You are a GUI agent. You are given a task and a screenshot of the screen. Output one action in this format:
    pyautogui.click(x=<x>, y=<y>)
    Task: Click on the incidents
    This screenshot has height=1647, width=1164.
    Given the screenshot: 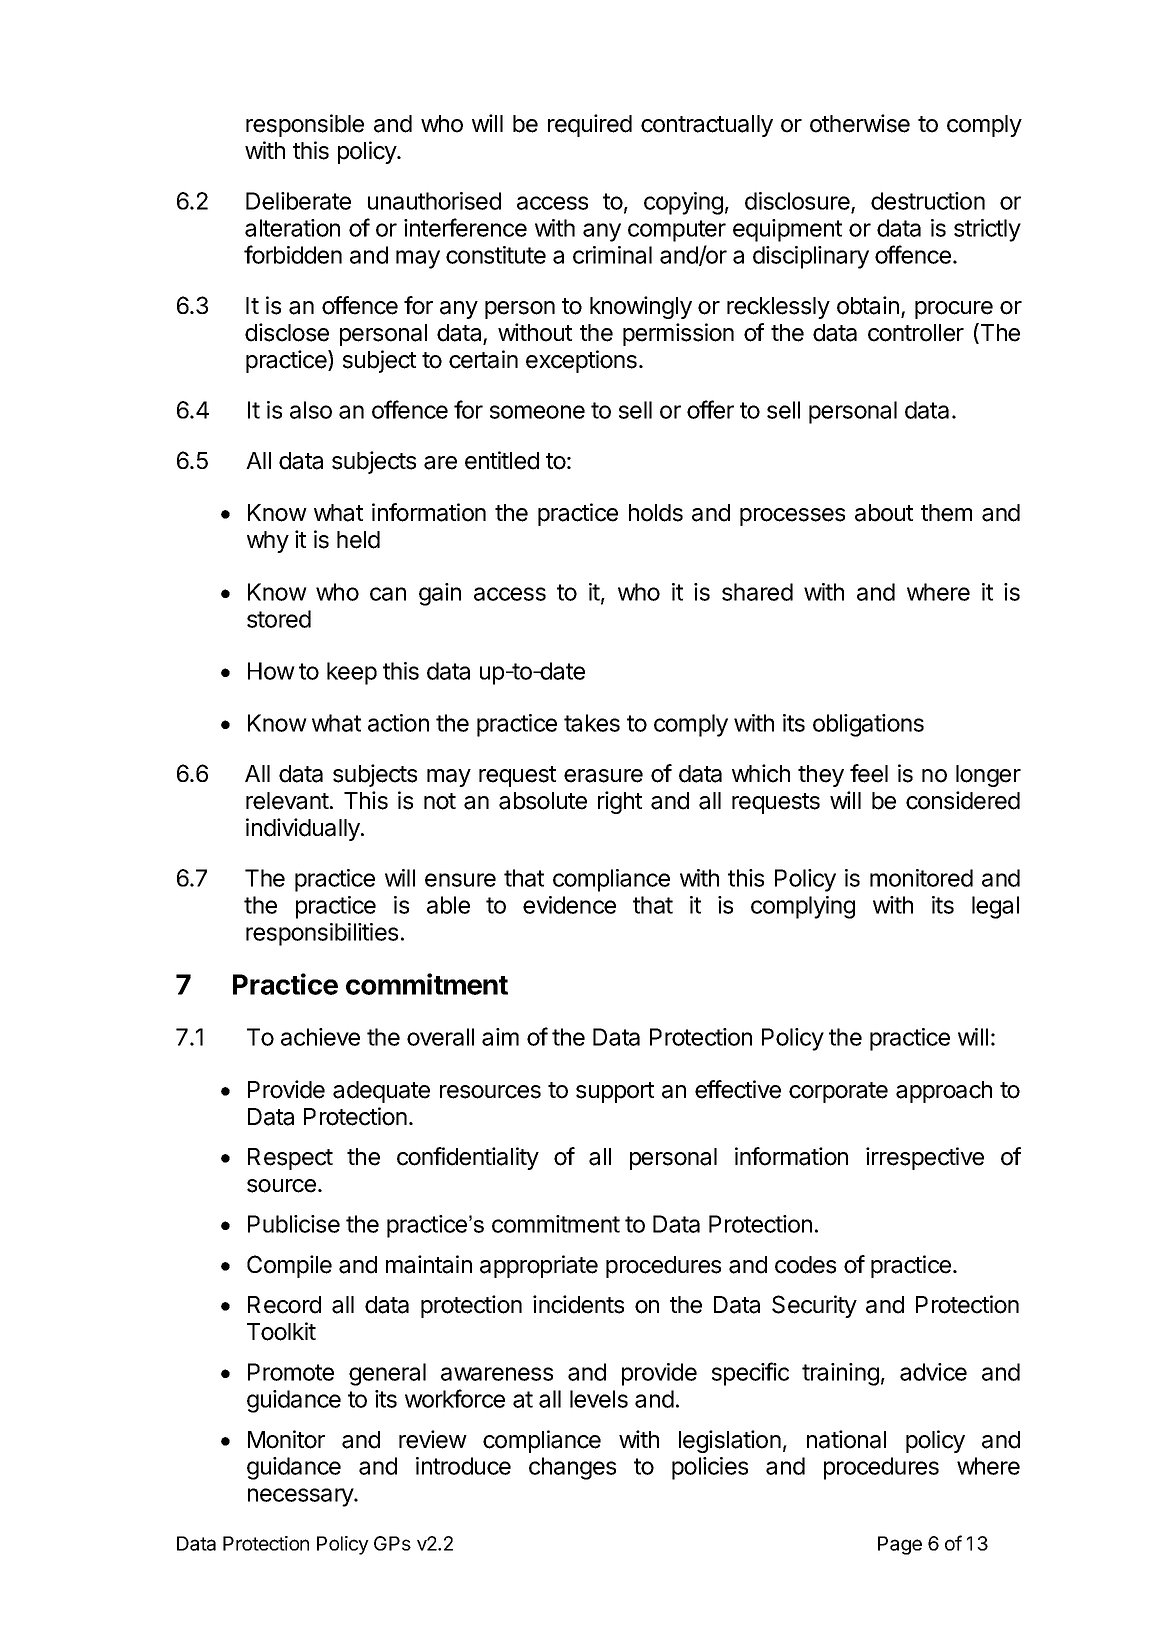 What is the action you would take?
    pyautogui.click(x=578, y=1304)
